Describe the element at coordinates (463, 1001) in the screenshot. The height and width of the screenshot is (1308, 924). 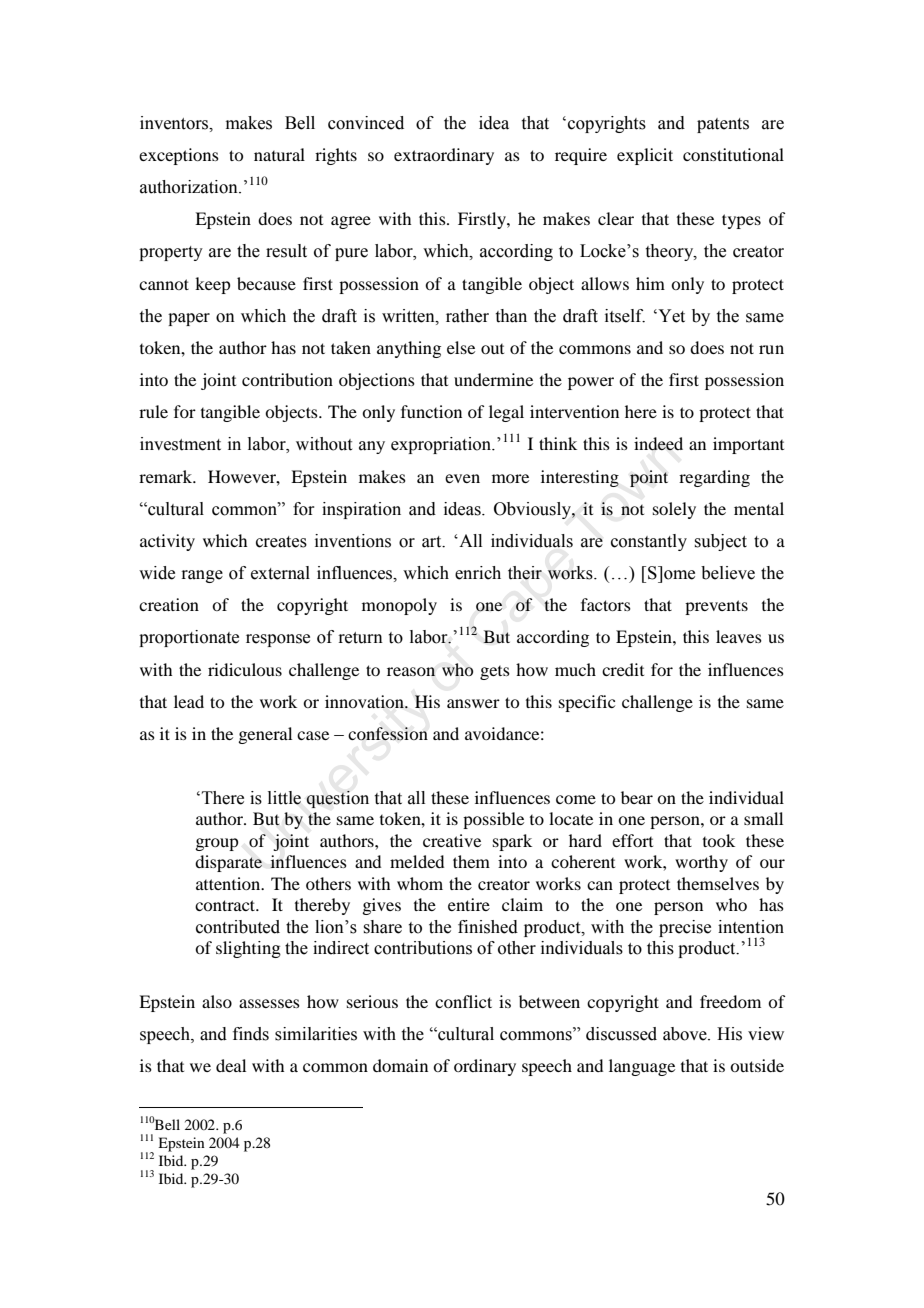
I see `conflict` at that location.
